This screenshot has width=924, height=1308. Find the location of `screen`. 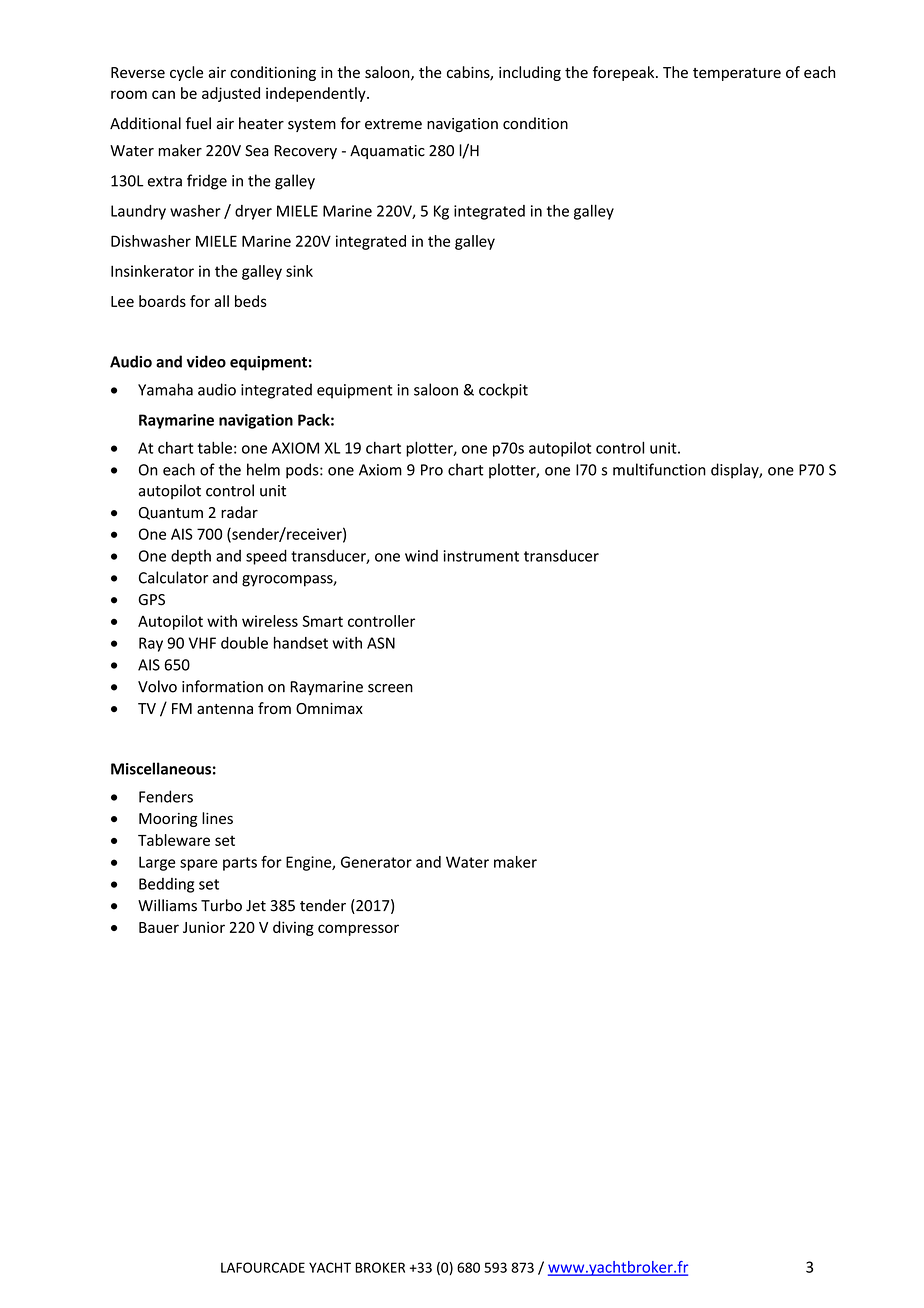

screen is located at coordinates (390, 688).
